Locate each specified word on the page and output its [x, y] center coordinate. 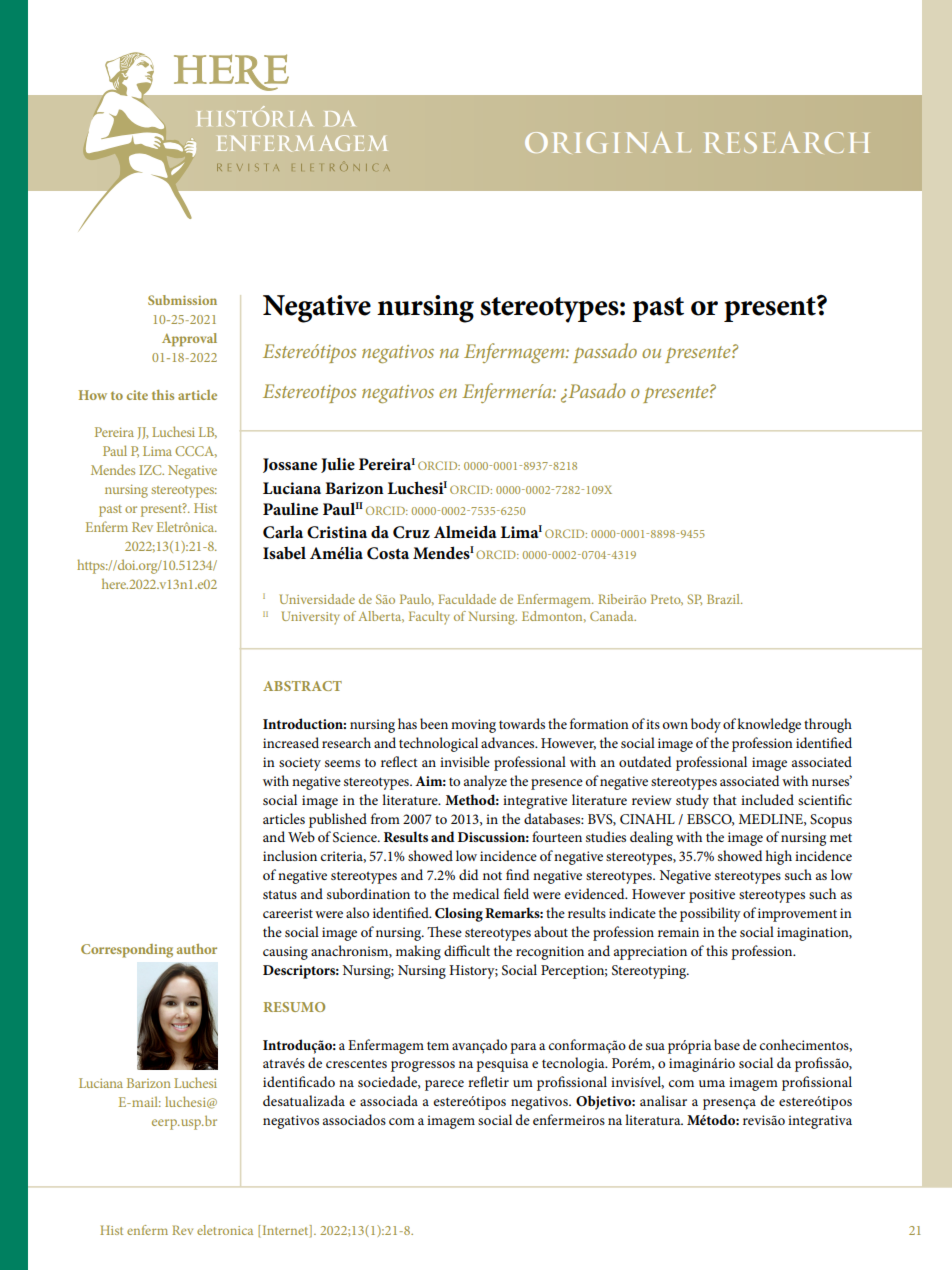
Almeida [465, 531]
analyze [485, 782]
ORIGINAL [608, 143]
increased [291, 742]
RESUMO [294, 1007]
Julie [338, 465]
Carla [283, 532]
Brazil [724, 599]
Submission [182, 300]
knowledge [769, 725]
